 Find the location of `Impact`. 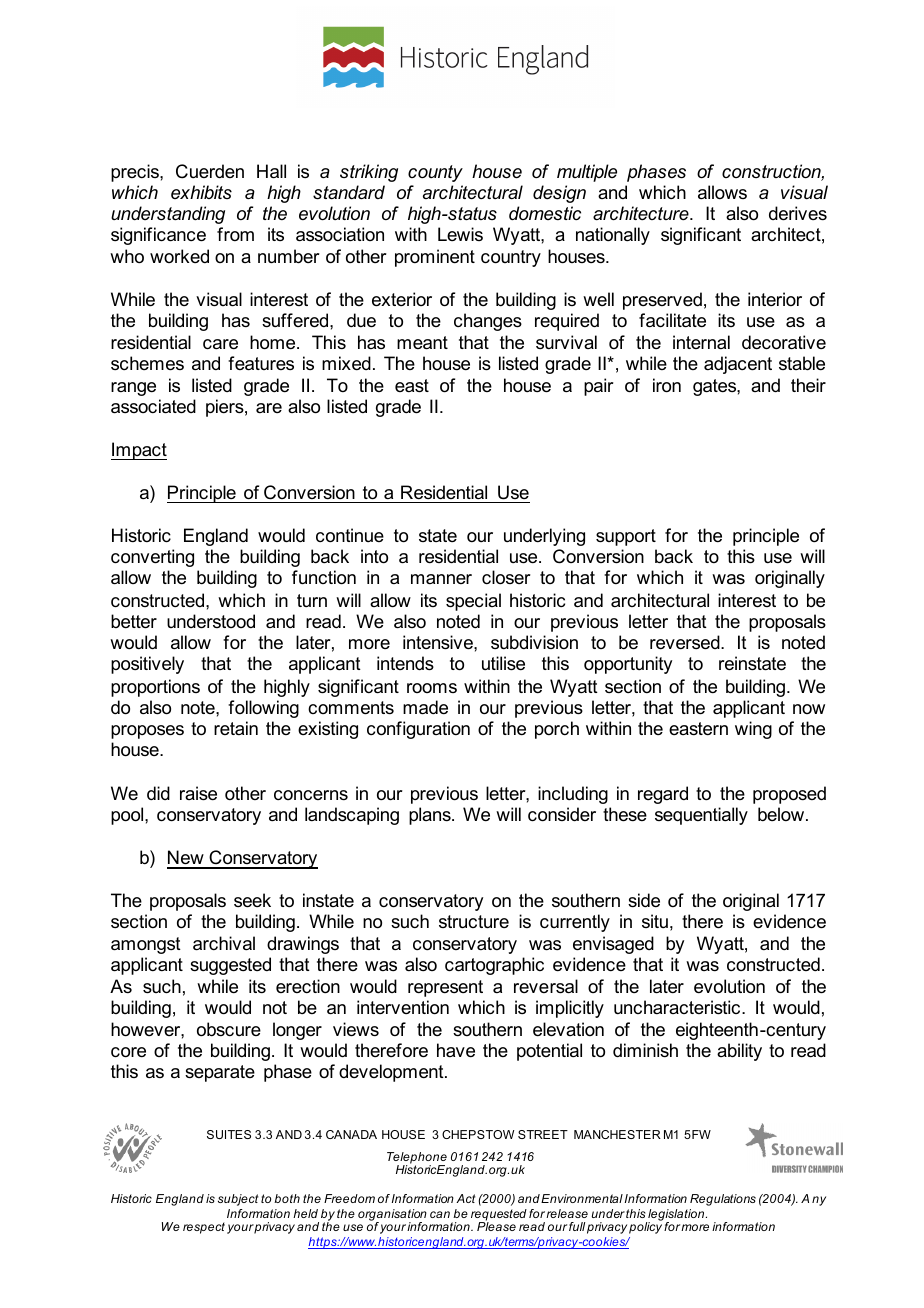

Impact is located at coordinates (139, 451).
